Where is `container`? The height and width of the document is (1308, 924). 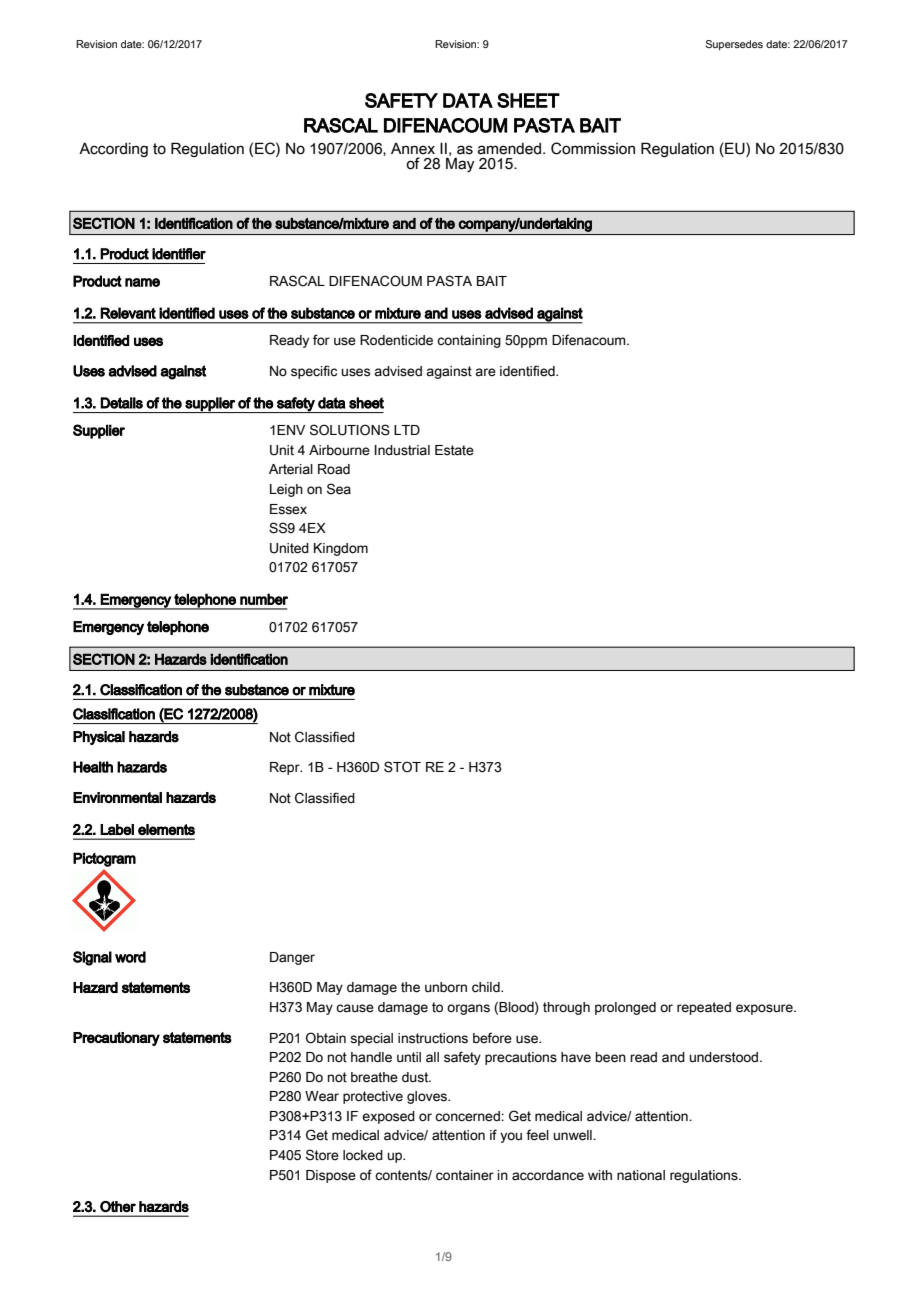 container is located at coordinates (465, 1175).
